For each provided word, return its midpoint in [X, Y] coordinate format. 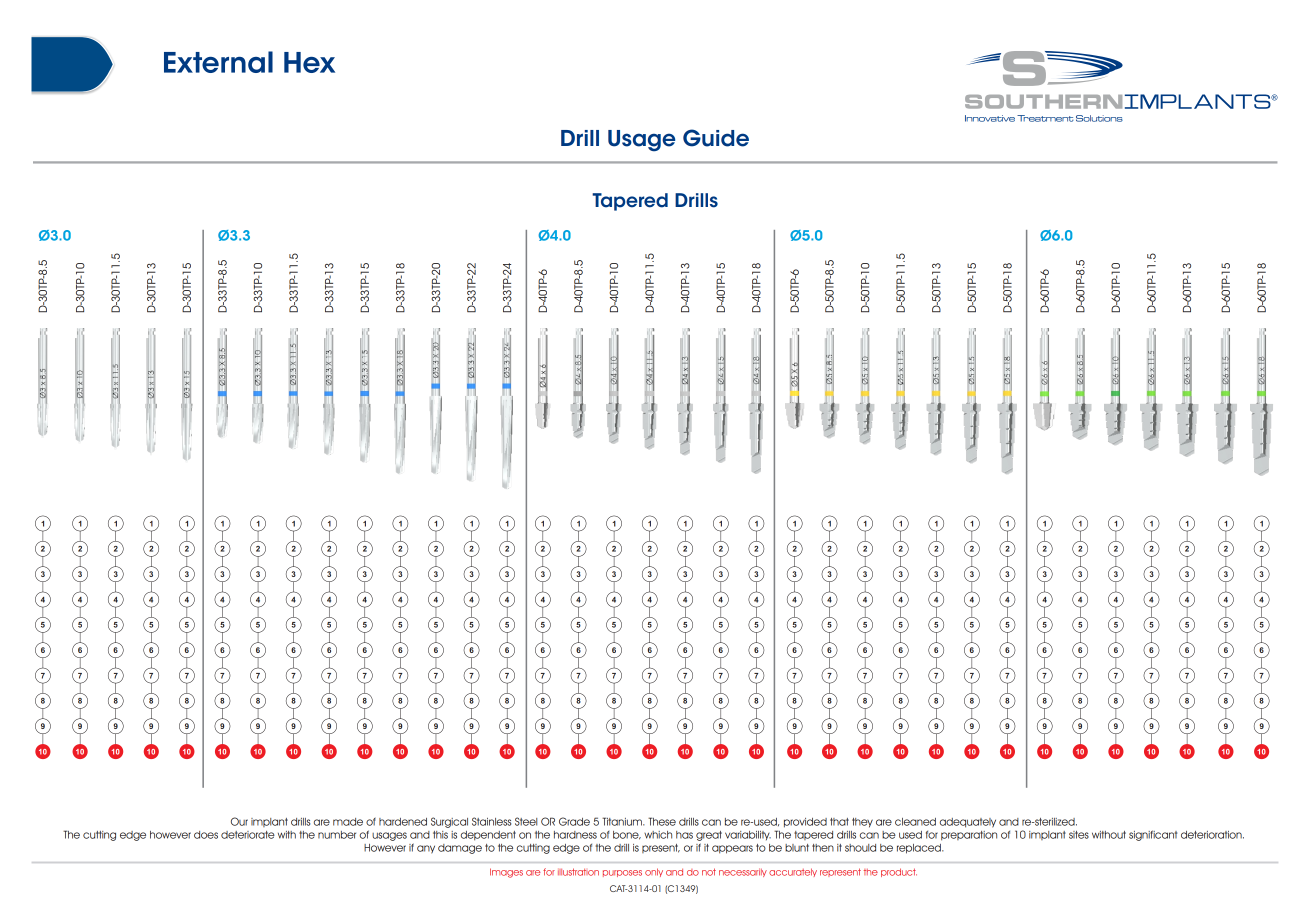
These [662, 821]
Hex [309, 62]
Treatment [1045, 118]
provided [805, 823]
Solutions [1099, 118]
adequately [968, 823]
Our [239, 821]
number [337, 835]
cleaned [915, 822]
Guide [716, 138]
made [348, 822]
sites [1079, 835]
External [218, 62]
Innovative [990, 118]
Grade [574, 821]
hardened [403, 822]
